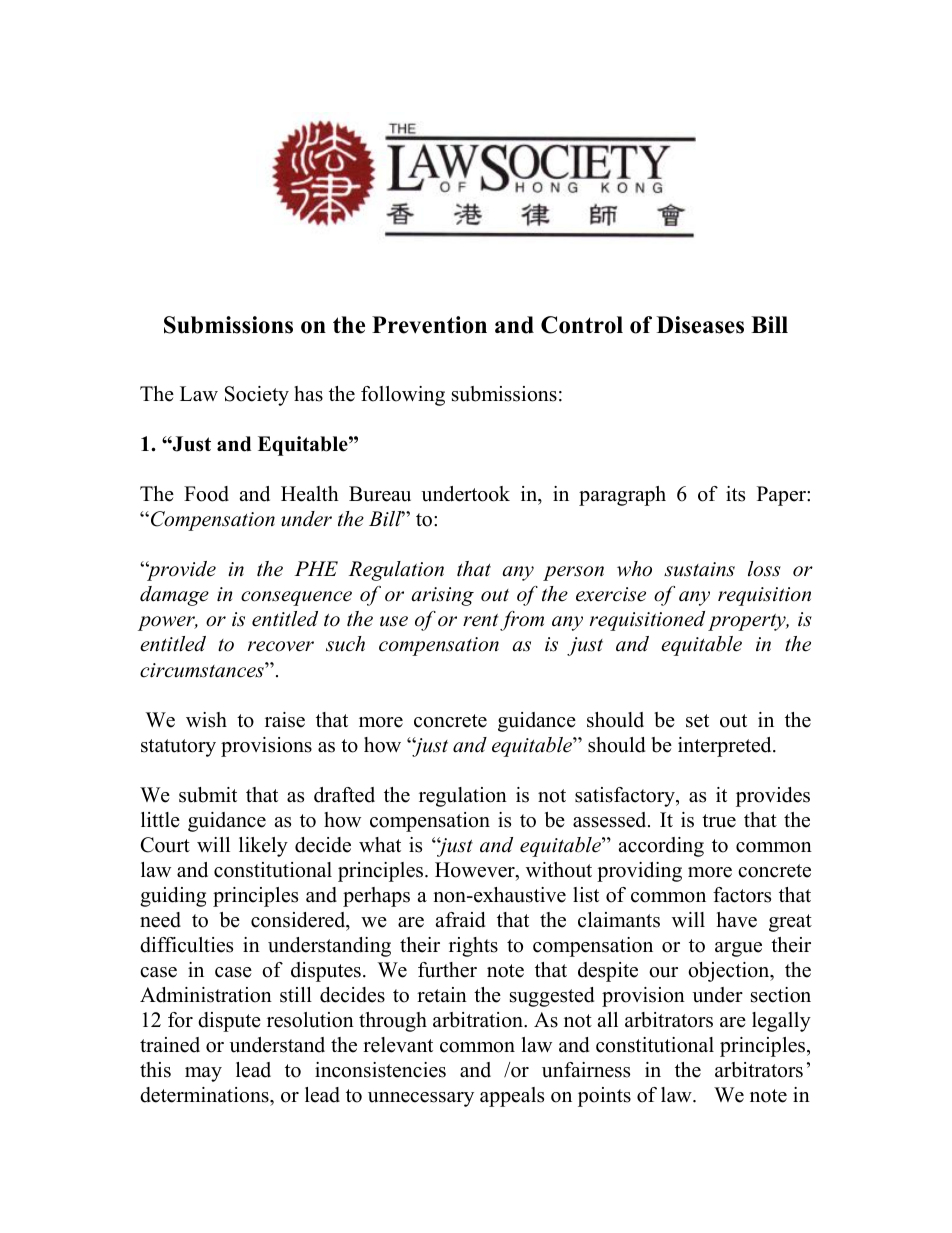  I want to click on Society, so click(257, 396).
